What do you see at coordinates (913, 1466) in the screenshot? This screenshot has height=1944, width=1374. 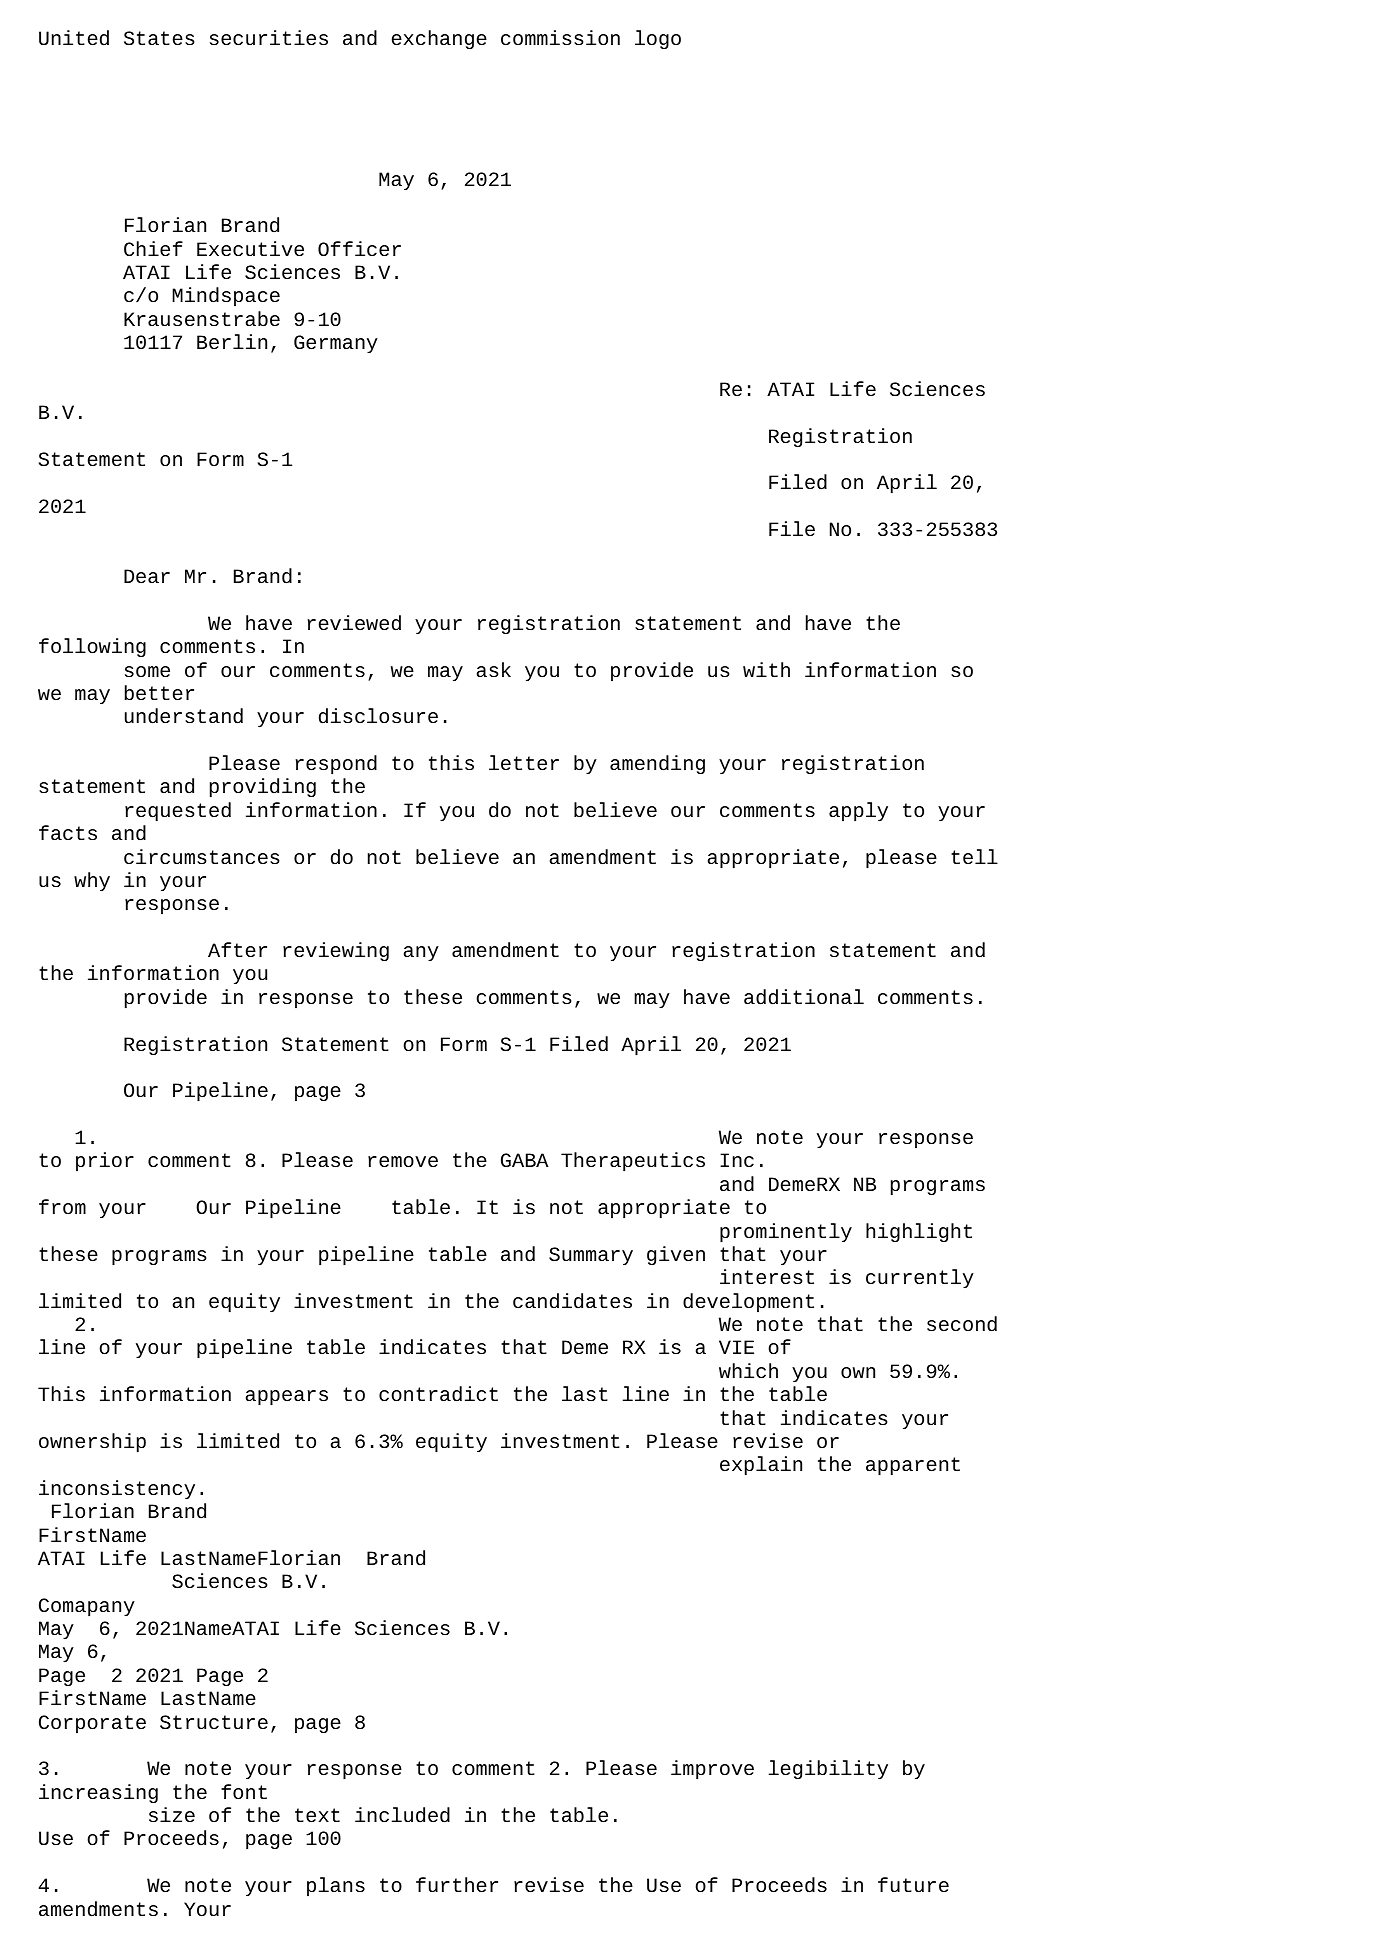 I see `apparent` at bounding box center [913, 1466].
